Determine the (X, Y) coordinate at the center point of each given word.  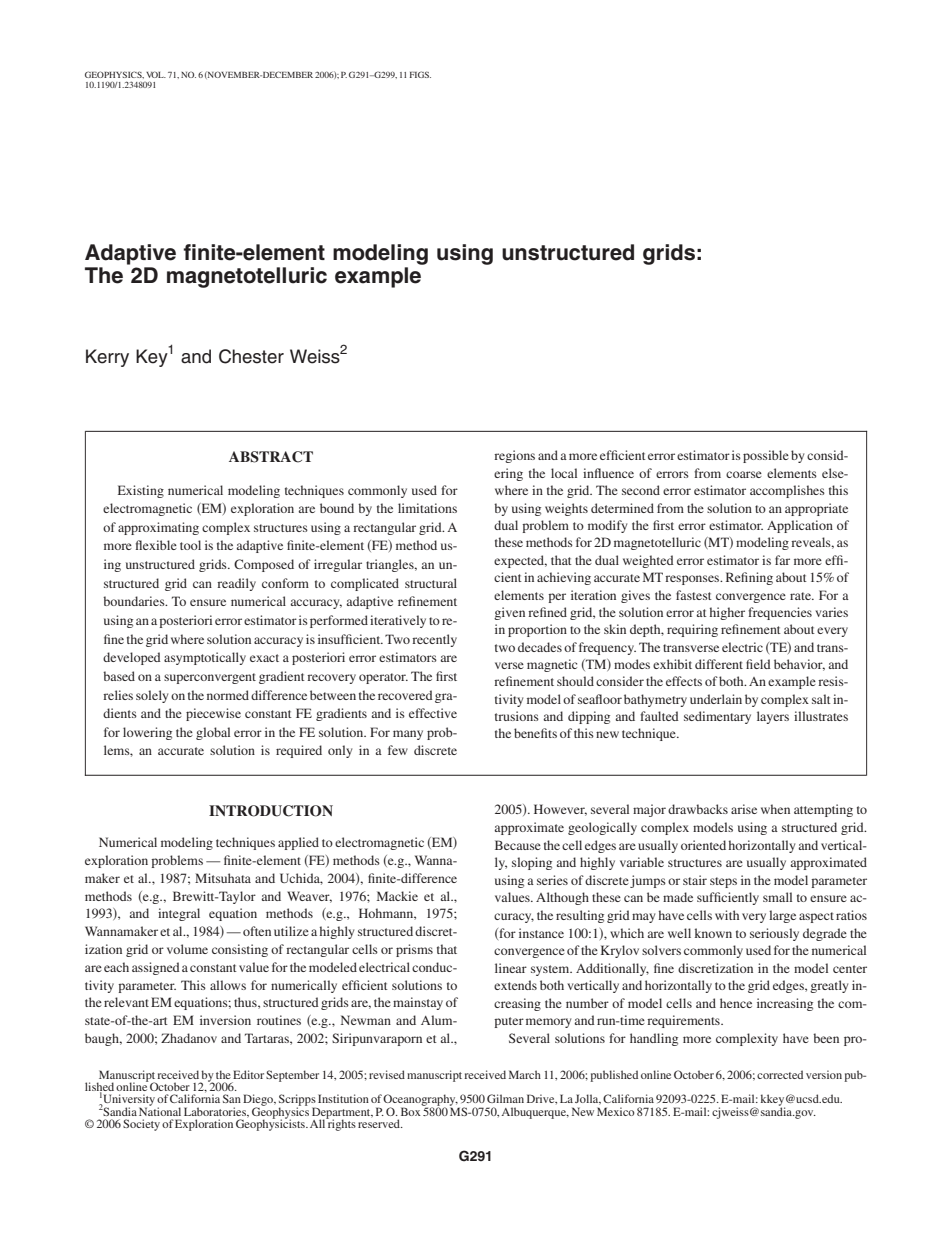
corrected (780, 1074)
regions (514, 456)
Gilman (505, 1098)
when (775, 809)
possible (766, 456)
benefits (535, 733)
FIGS (420, 74)
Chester (251, 356)
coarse (744, 474)
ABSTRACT (271, 457)
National (160, 1110)
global (213, 733)
